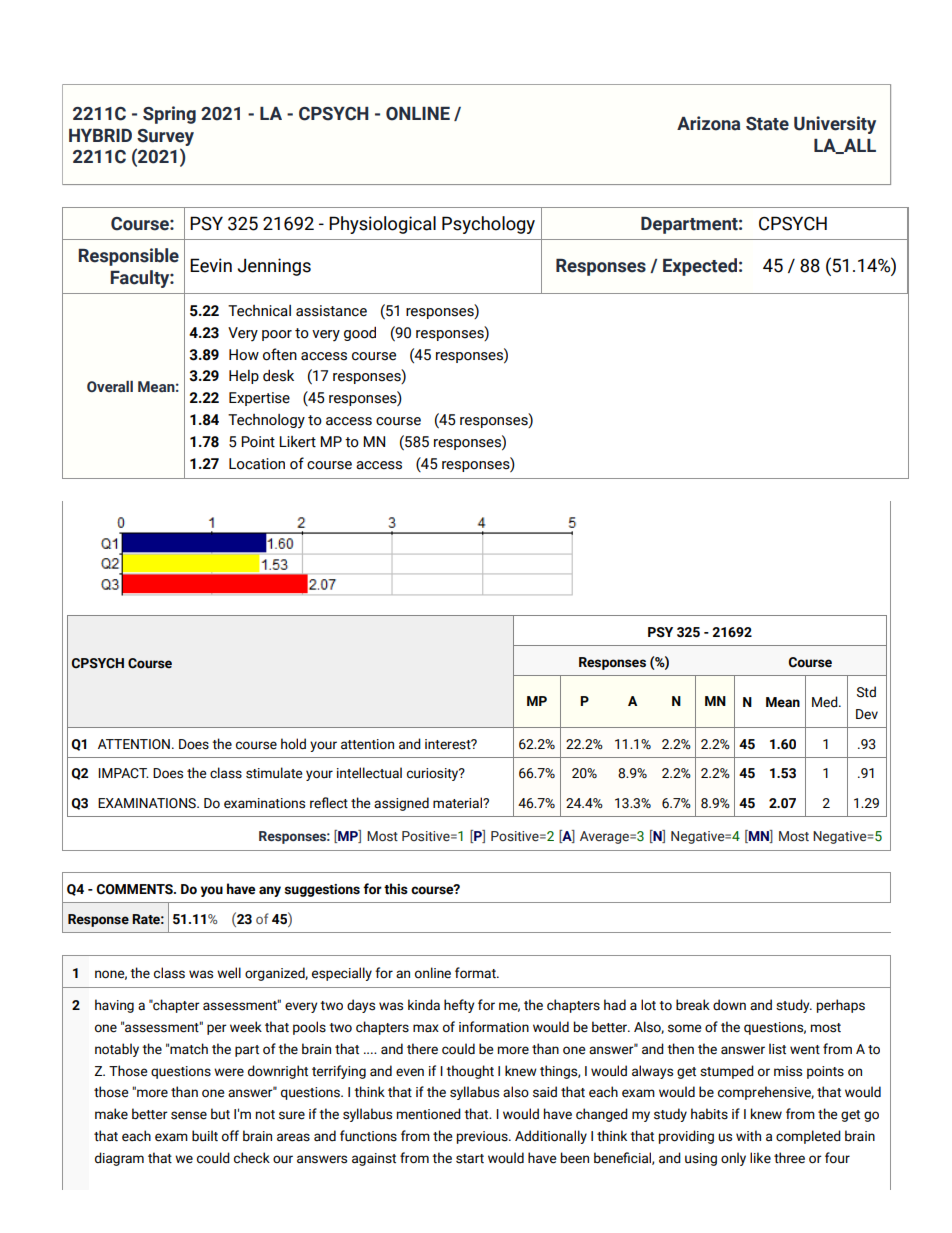 The image size is (952, 1233). What do you see at coordinates (205, 1136) in the document?
I see `built` at bounding box center [205, 1136].
